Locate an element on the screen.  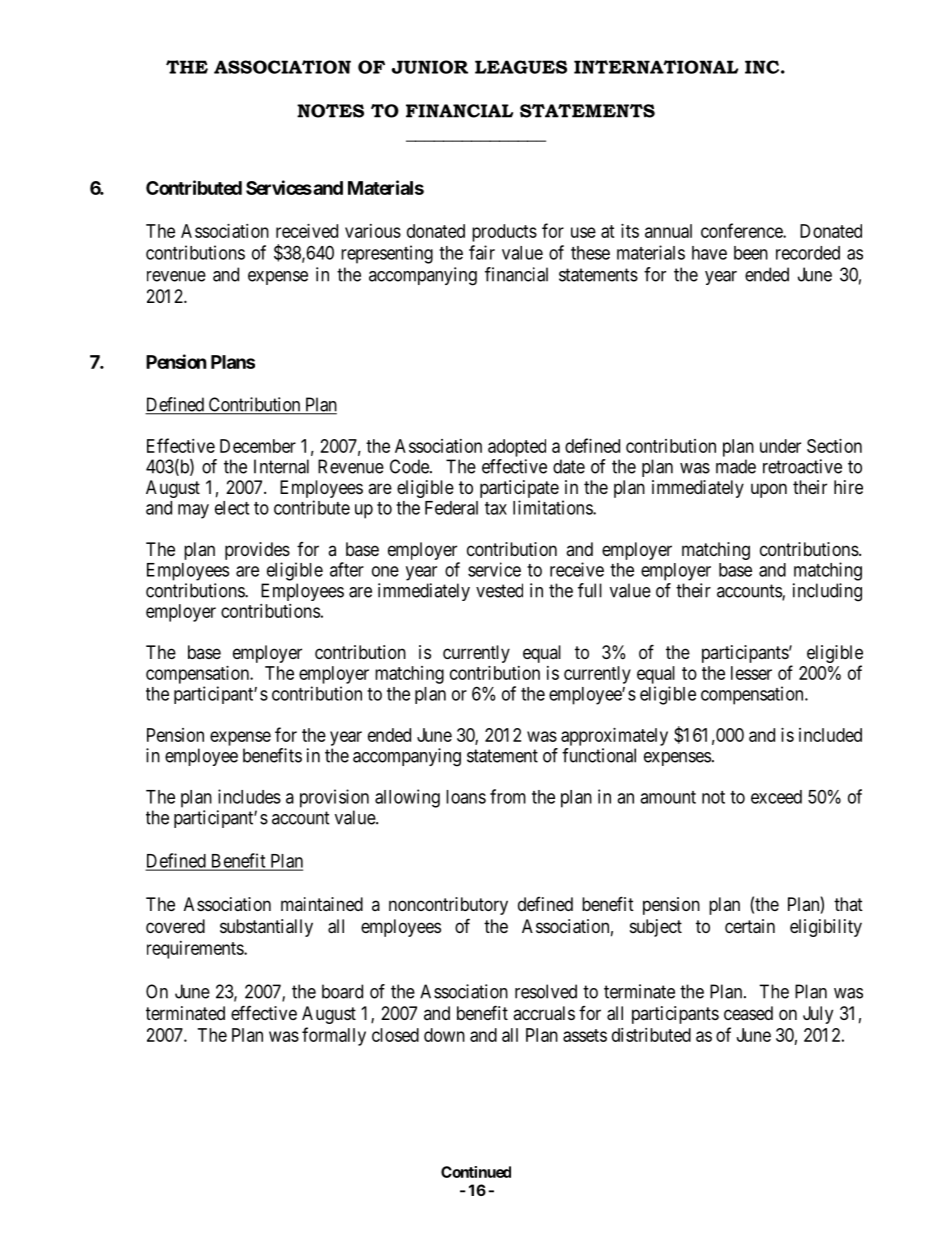
ceased is located at coordinates (748, 1013).
